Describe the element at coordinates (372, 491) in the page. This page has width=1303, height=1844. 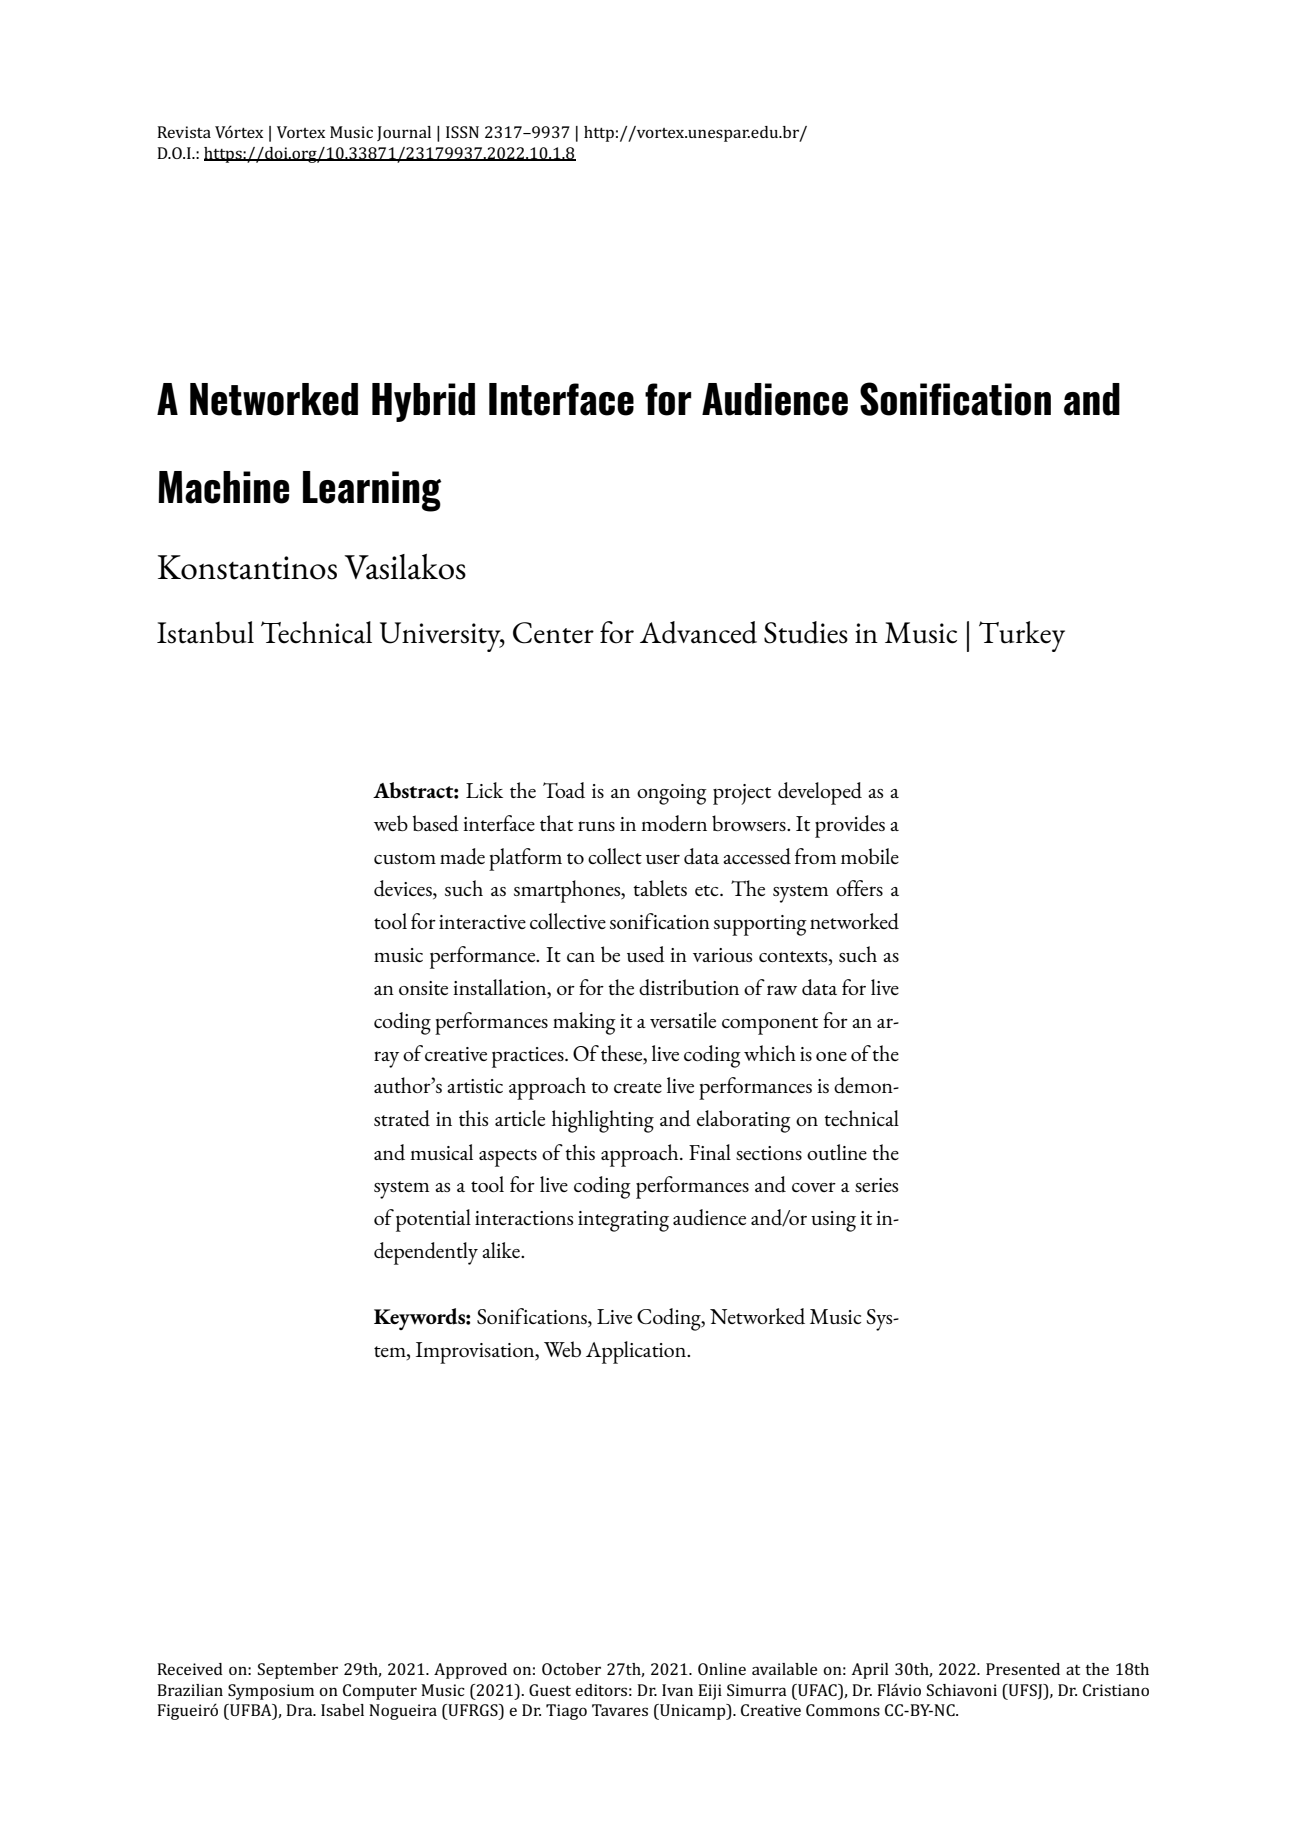
I see `Learning` at that location.
